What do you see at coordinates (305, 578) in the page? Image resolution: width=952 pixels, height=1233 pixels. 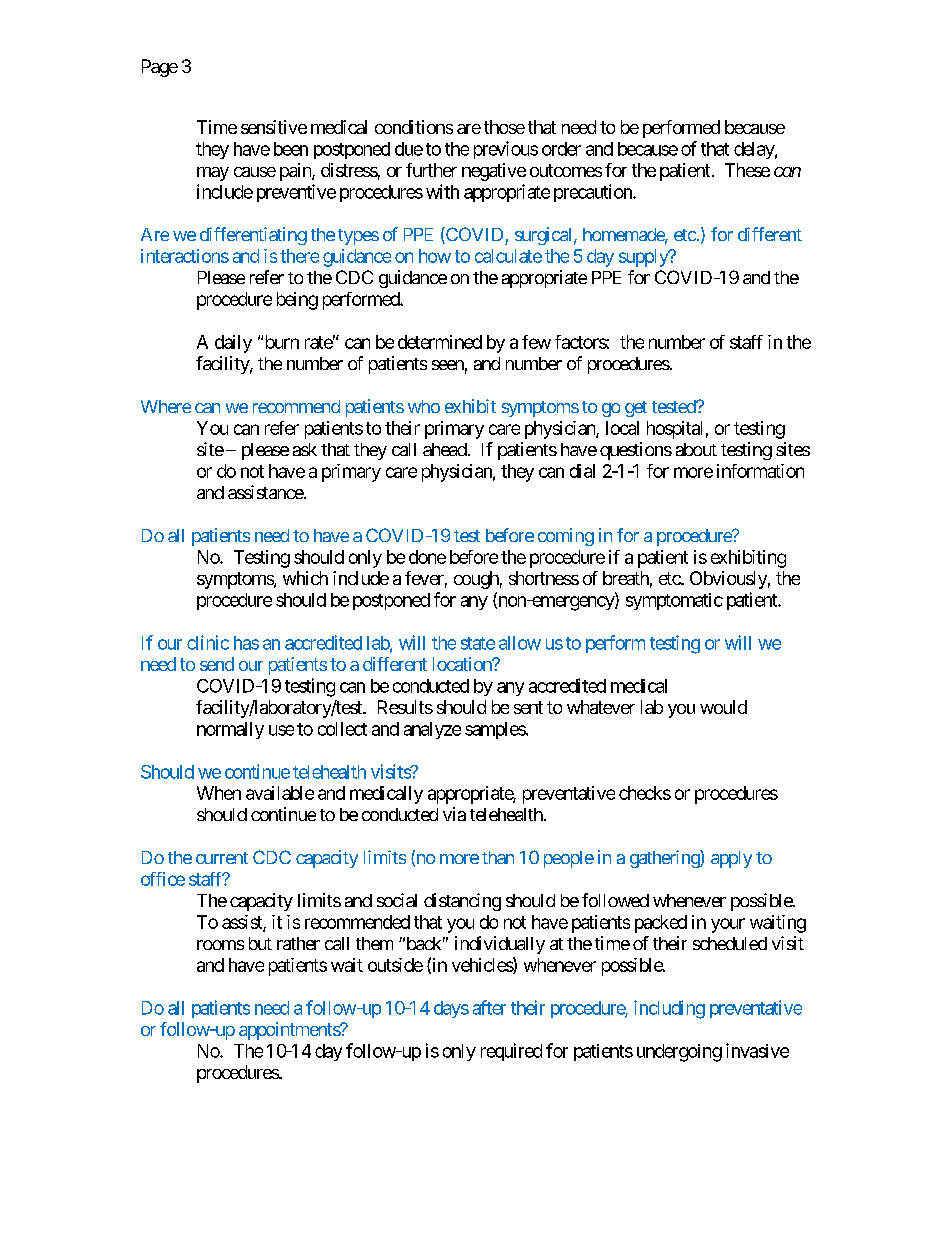 I see `which` at bounding box center [305, 578].
